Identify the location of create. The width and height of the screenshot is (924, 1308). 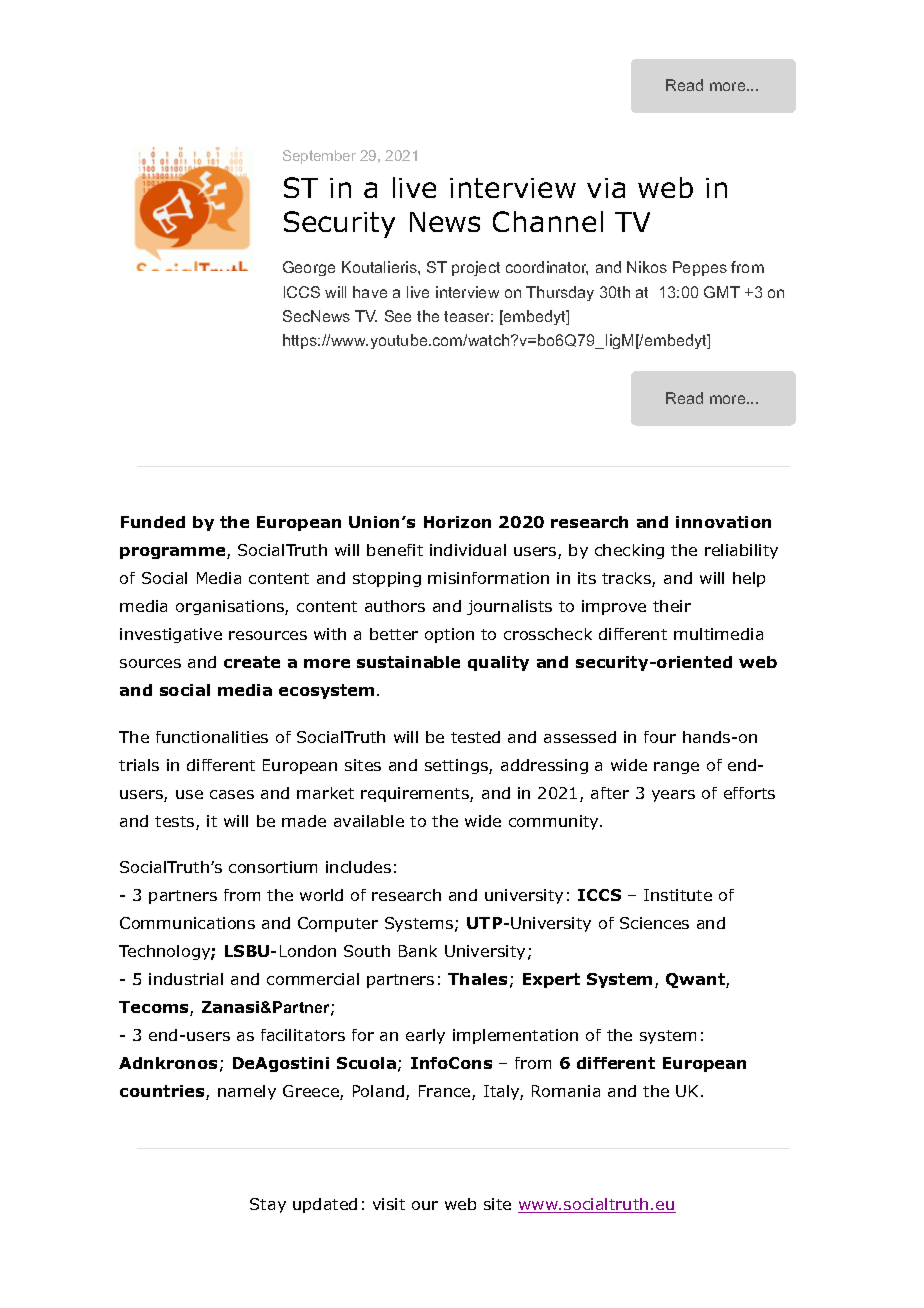
(252, 662).
